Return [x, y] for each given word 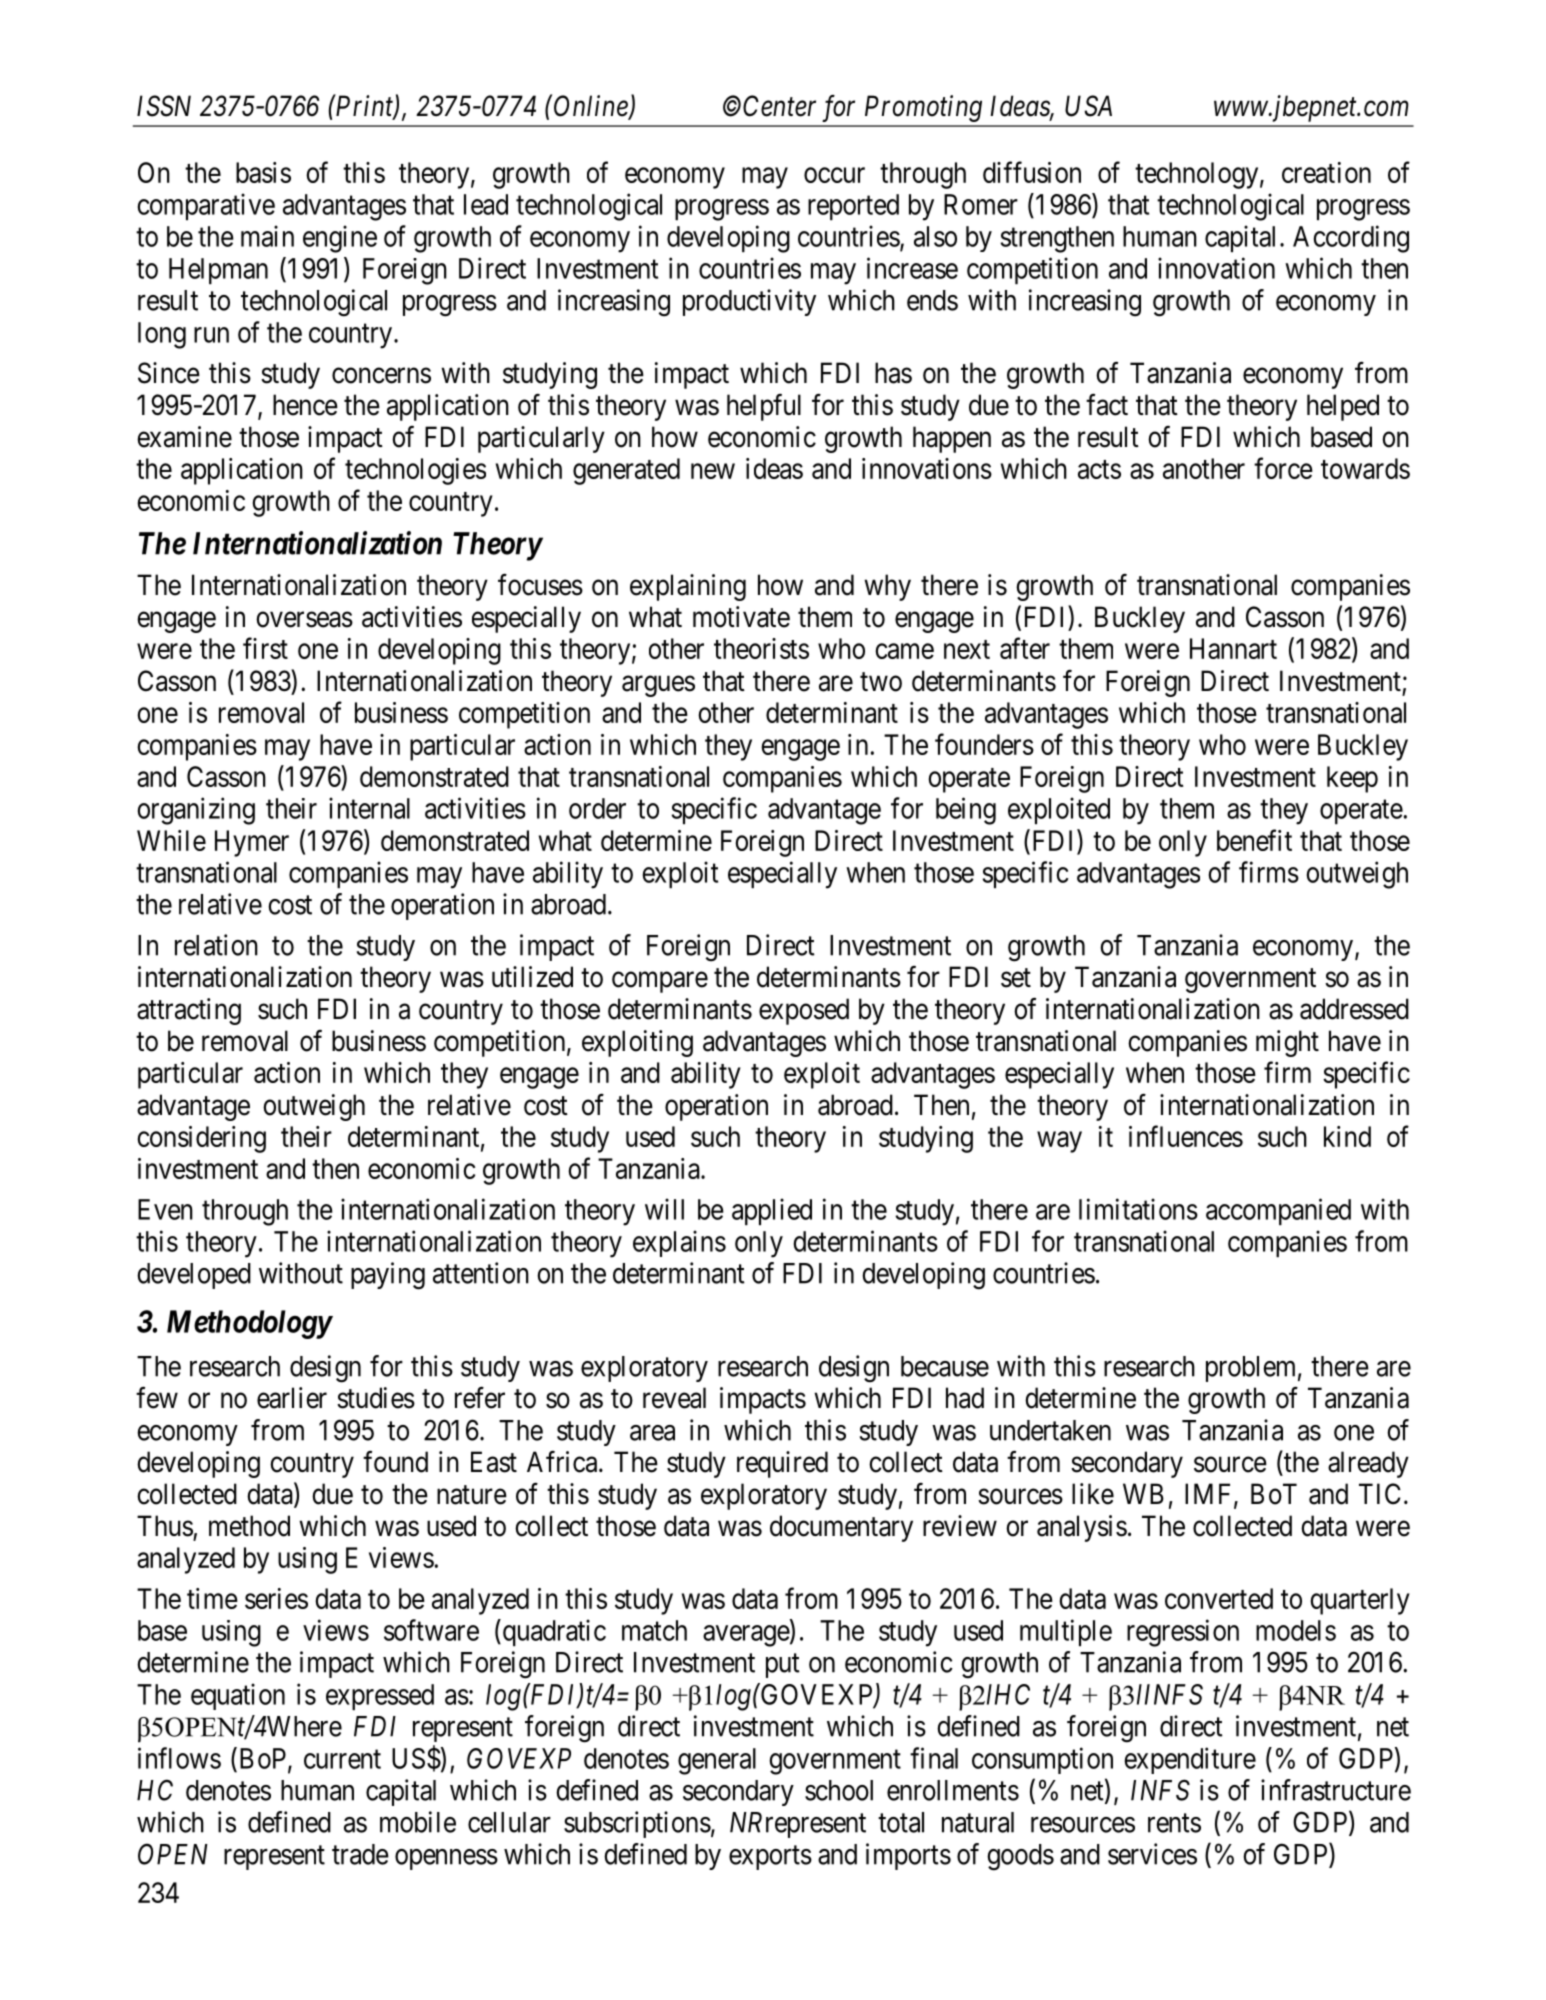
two [881, 682]
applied [772, 1211]
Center [779, 106]
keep [1352, 779]
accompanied [1278, 1211]
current [342, 1759]
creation [1326, 172]
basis [263, 172]
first [265, 648]
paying [388, 1276]
